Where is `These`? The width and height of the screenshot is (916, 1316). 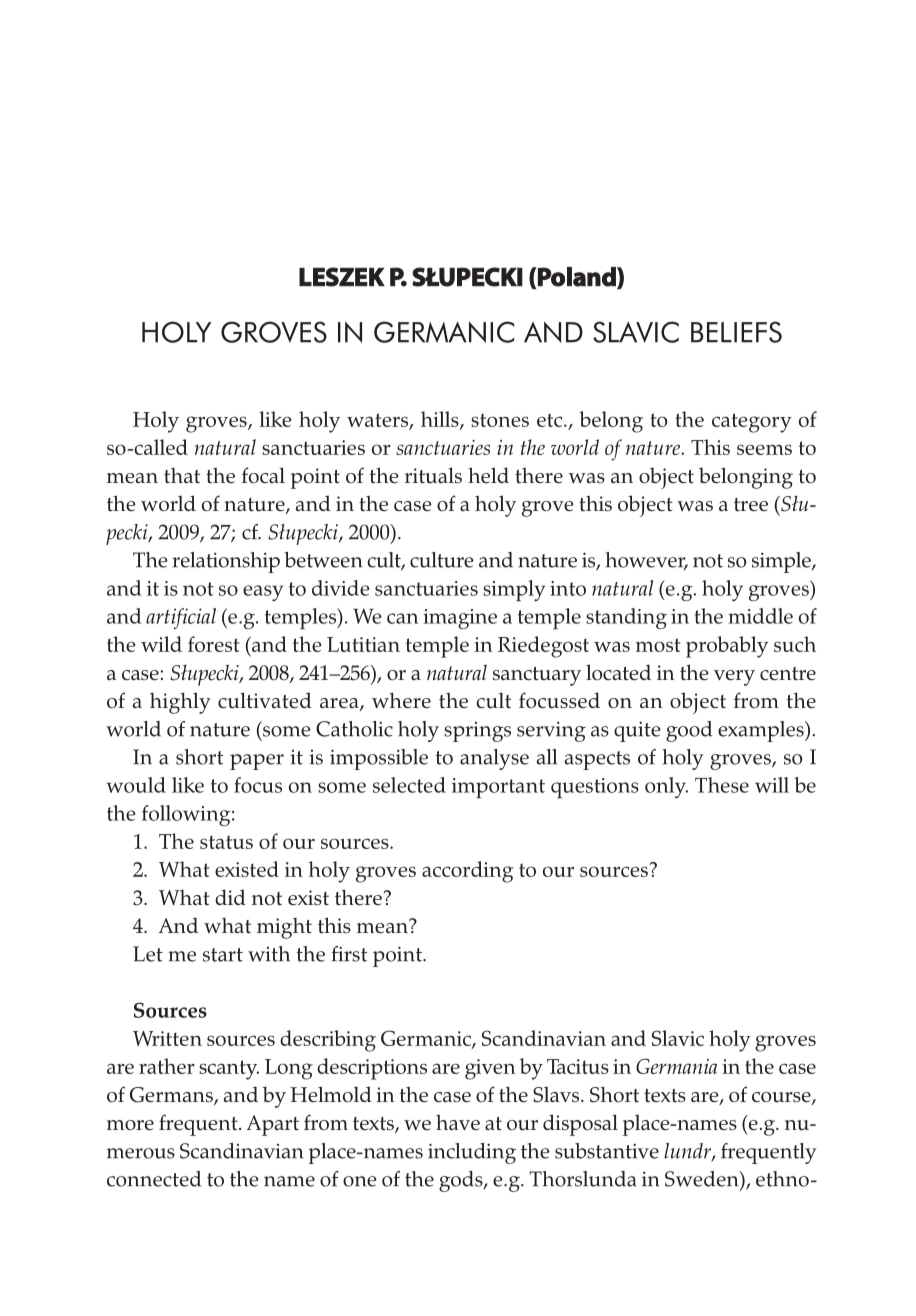 These is located at coordinates (722, 785).
